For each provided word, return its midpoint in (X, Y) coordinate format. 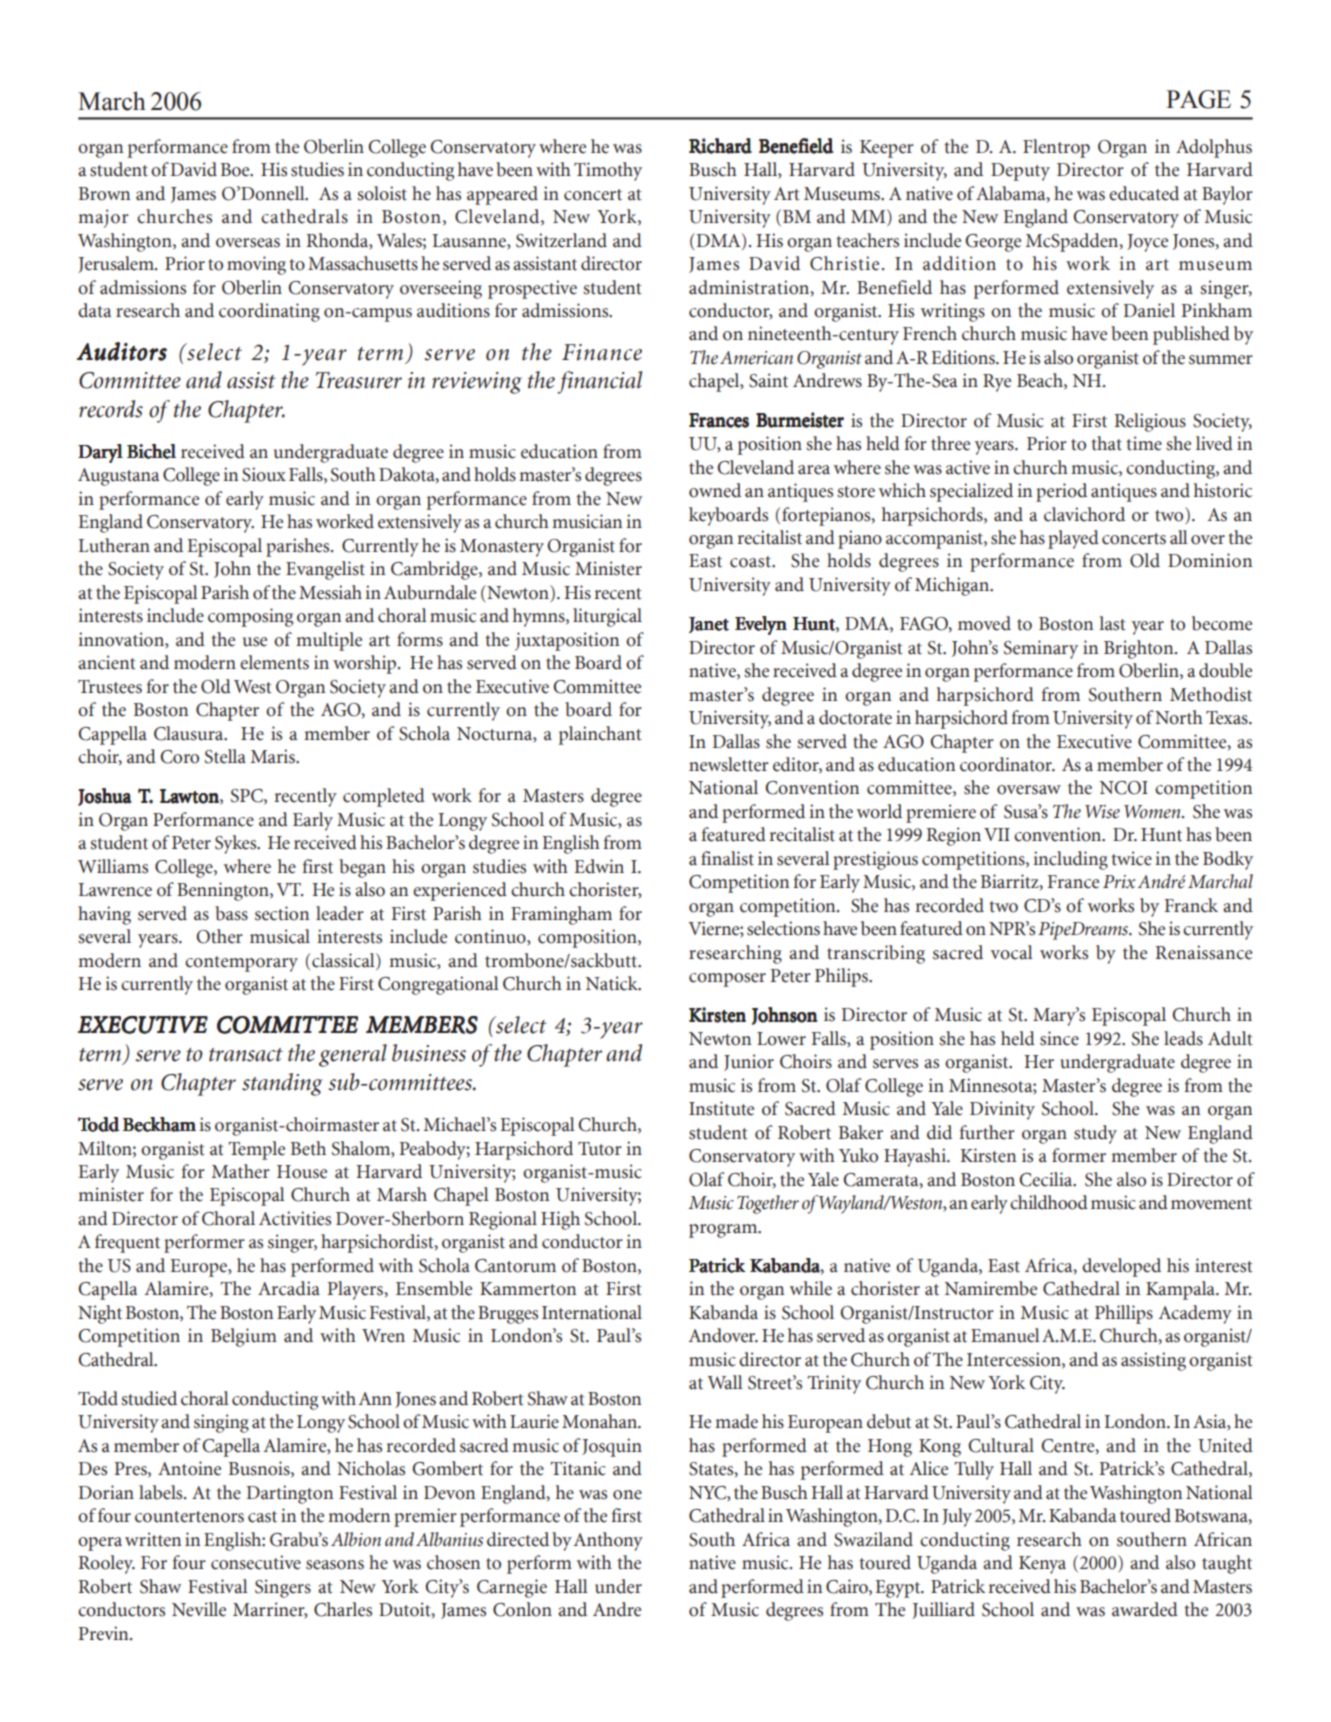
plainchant (600, 735)
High (560, 1220)
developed (1121, 1267)
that (1106, 443)
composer (727, 980)
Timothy (608, 171)
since (1059, 1038)
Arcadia (289, 1288)
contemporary (241, 964)
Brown (104, 194)
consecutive (256, 1562)
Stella (225, 756)
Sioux (264, 474)
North (1179, 717)
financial (599, 382)
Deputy (1020, 172)
